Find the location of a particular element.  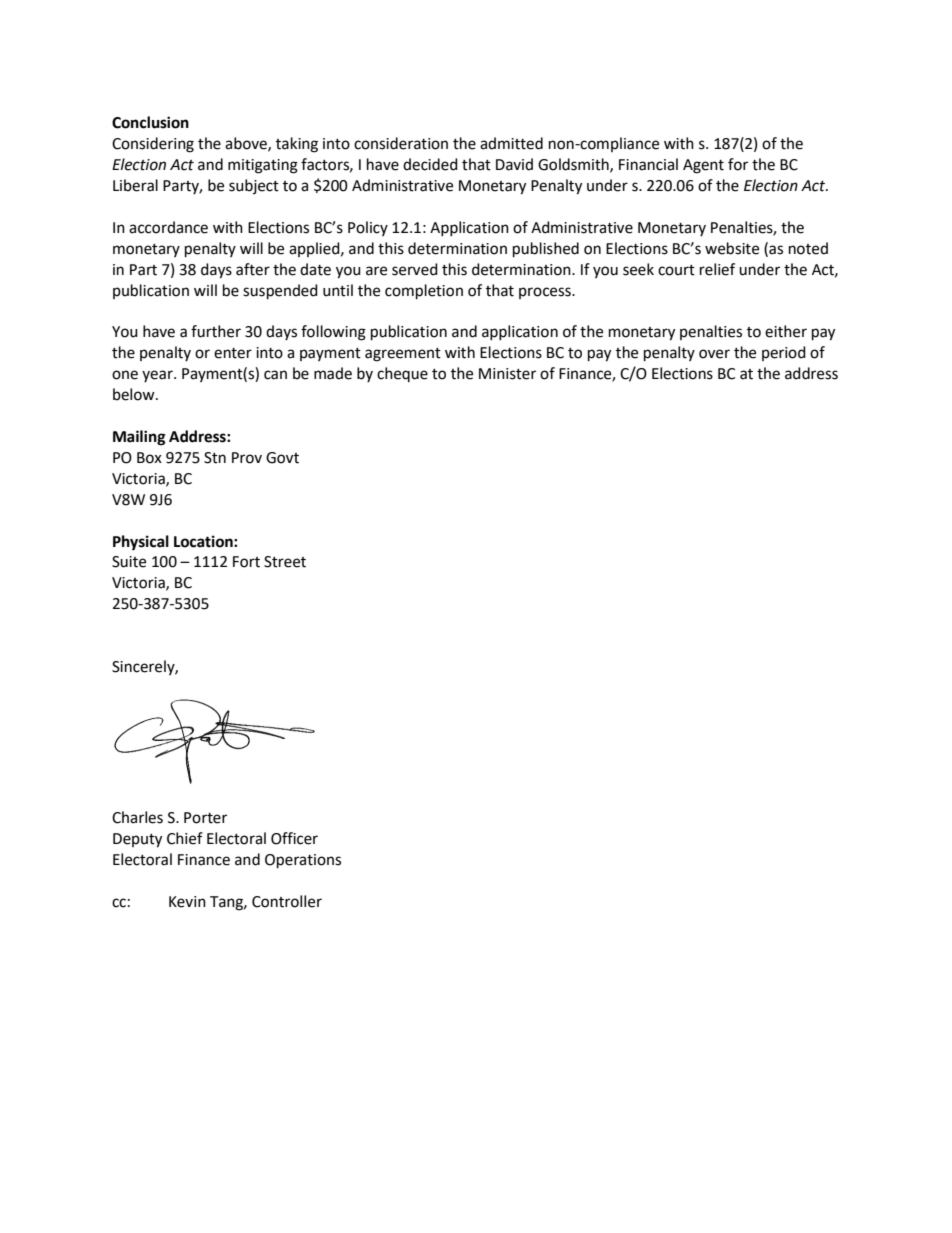

Considering is located at coordinates (153, 145).
